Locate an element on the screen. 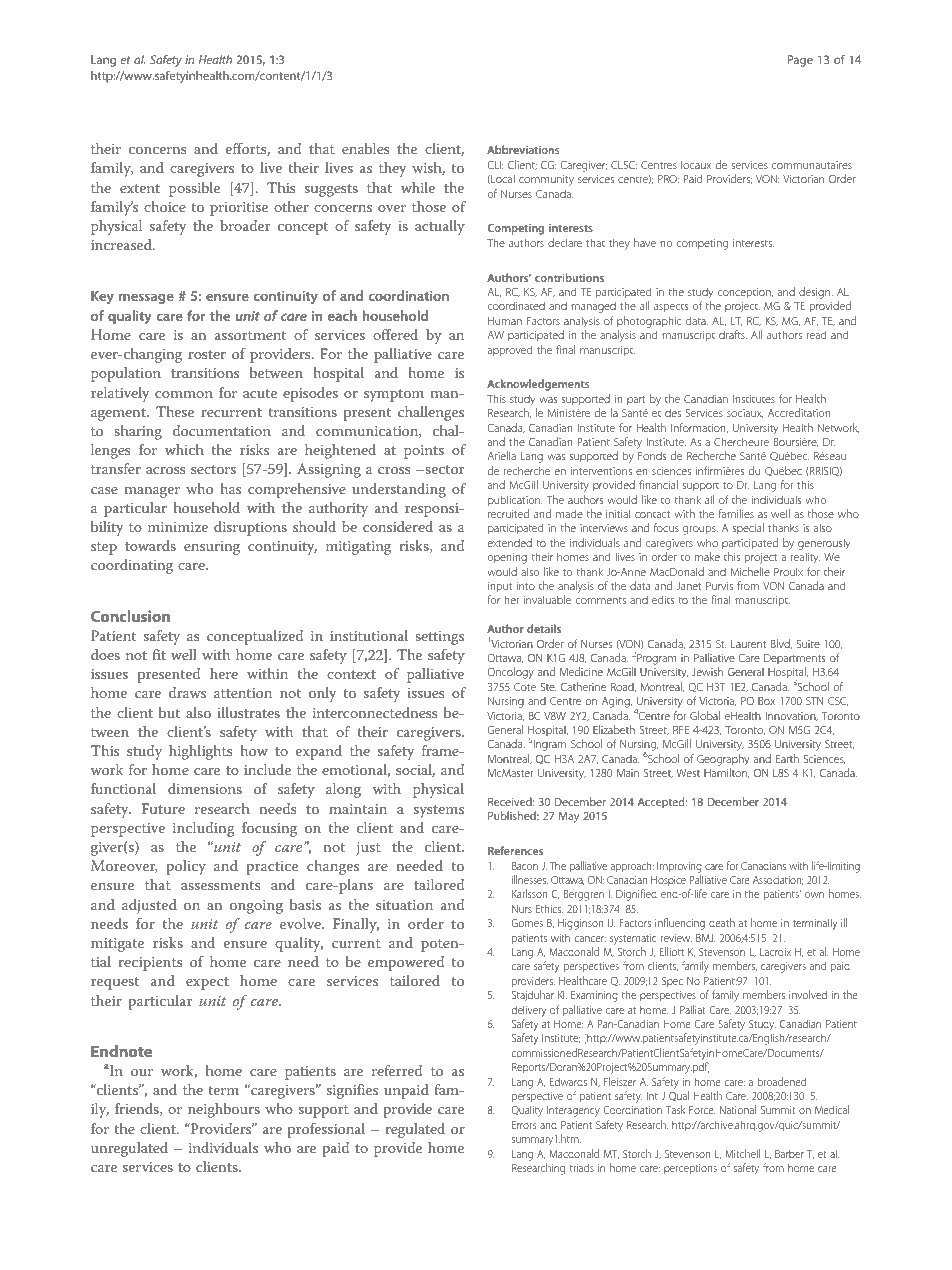 Image resolution: width=952 pixels, height=1270 pixels. neighbours is located at coordinates (224, 1110).
